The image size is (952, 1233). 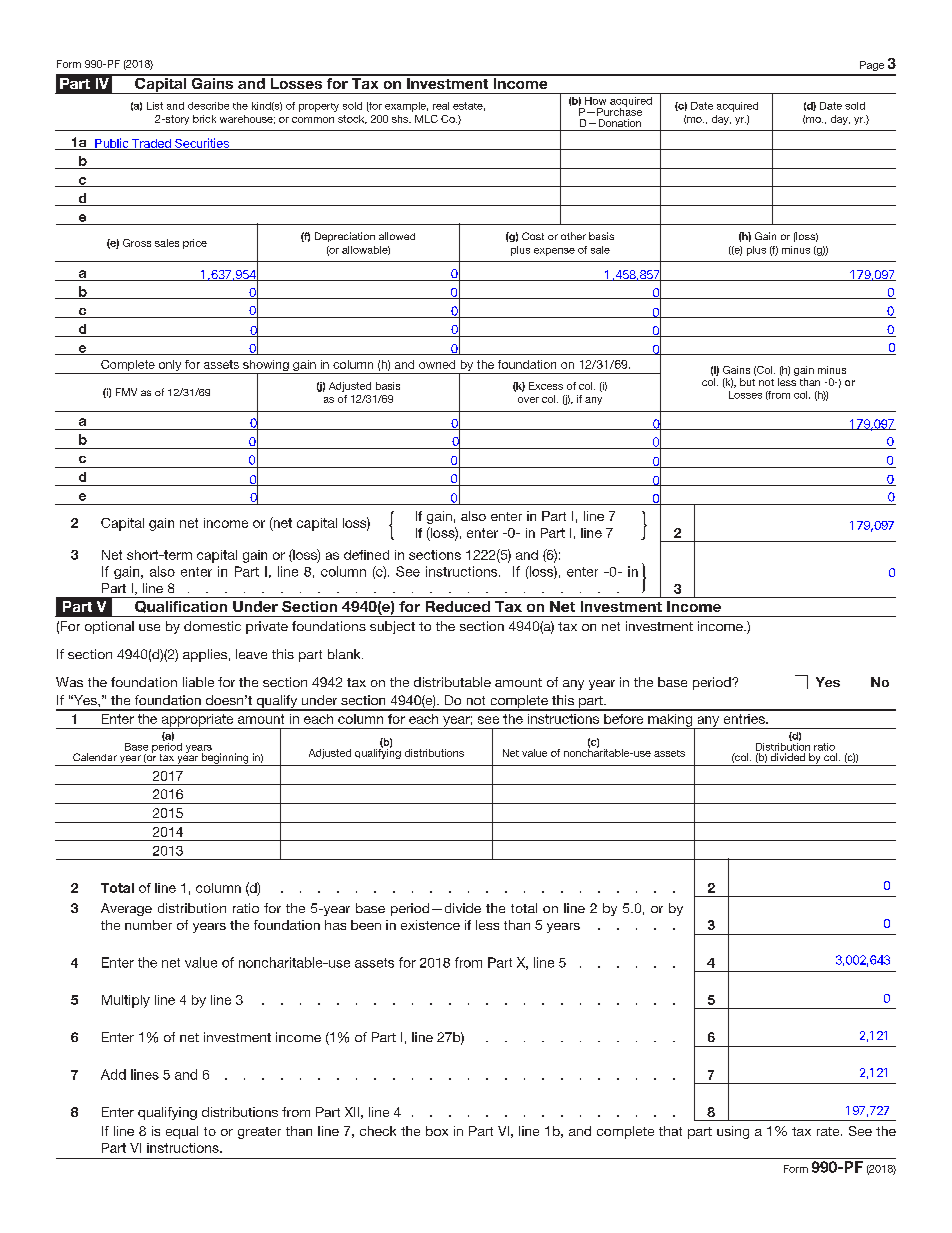 I want to click on equal, so click(x=182, y=1132).
